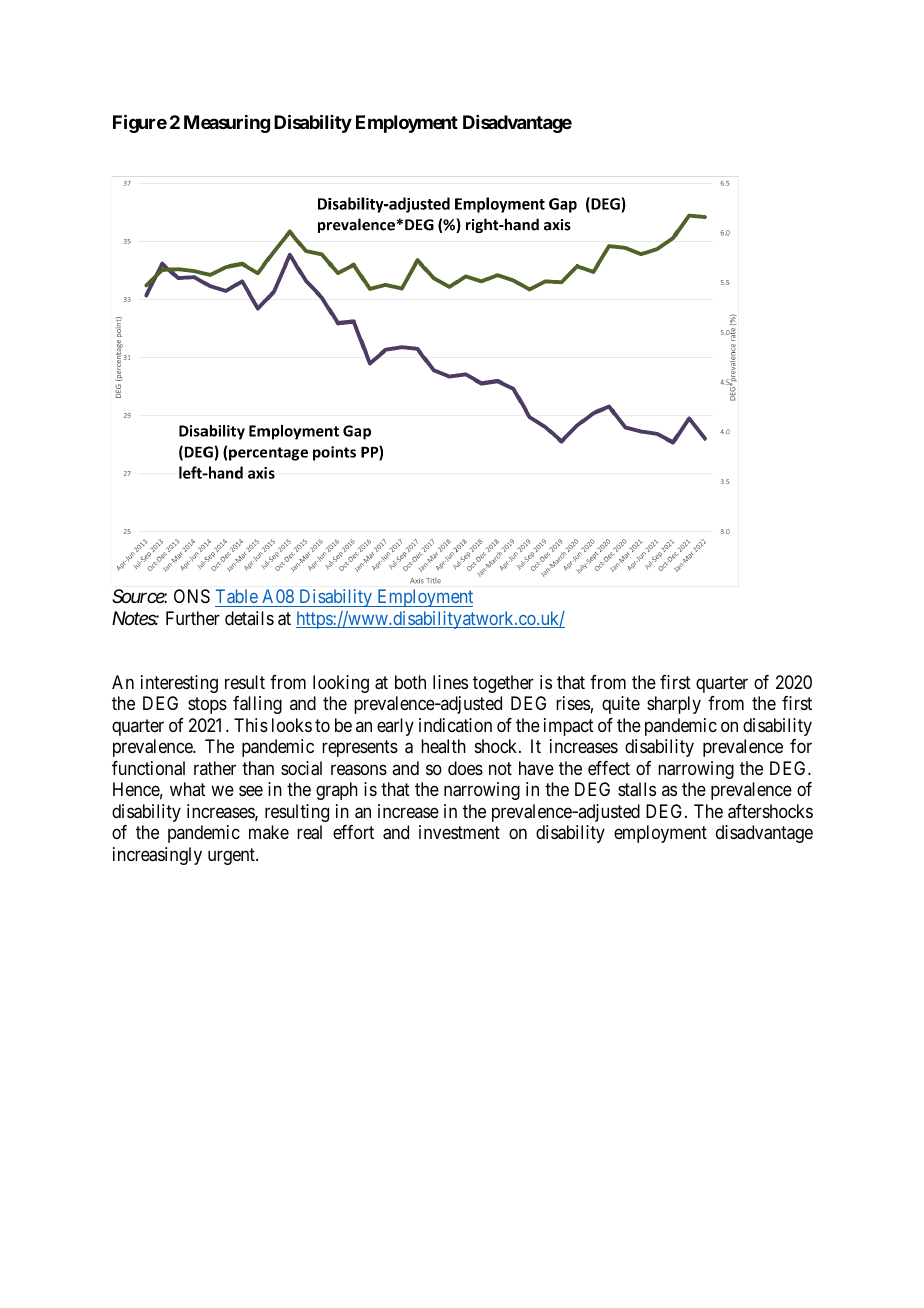  I want to click on details, so click(249, 618).
